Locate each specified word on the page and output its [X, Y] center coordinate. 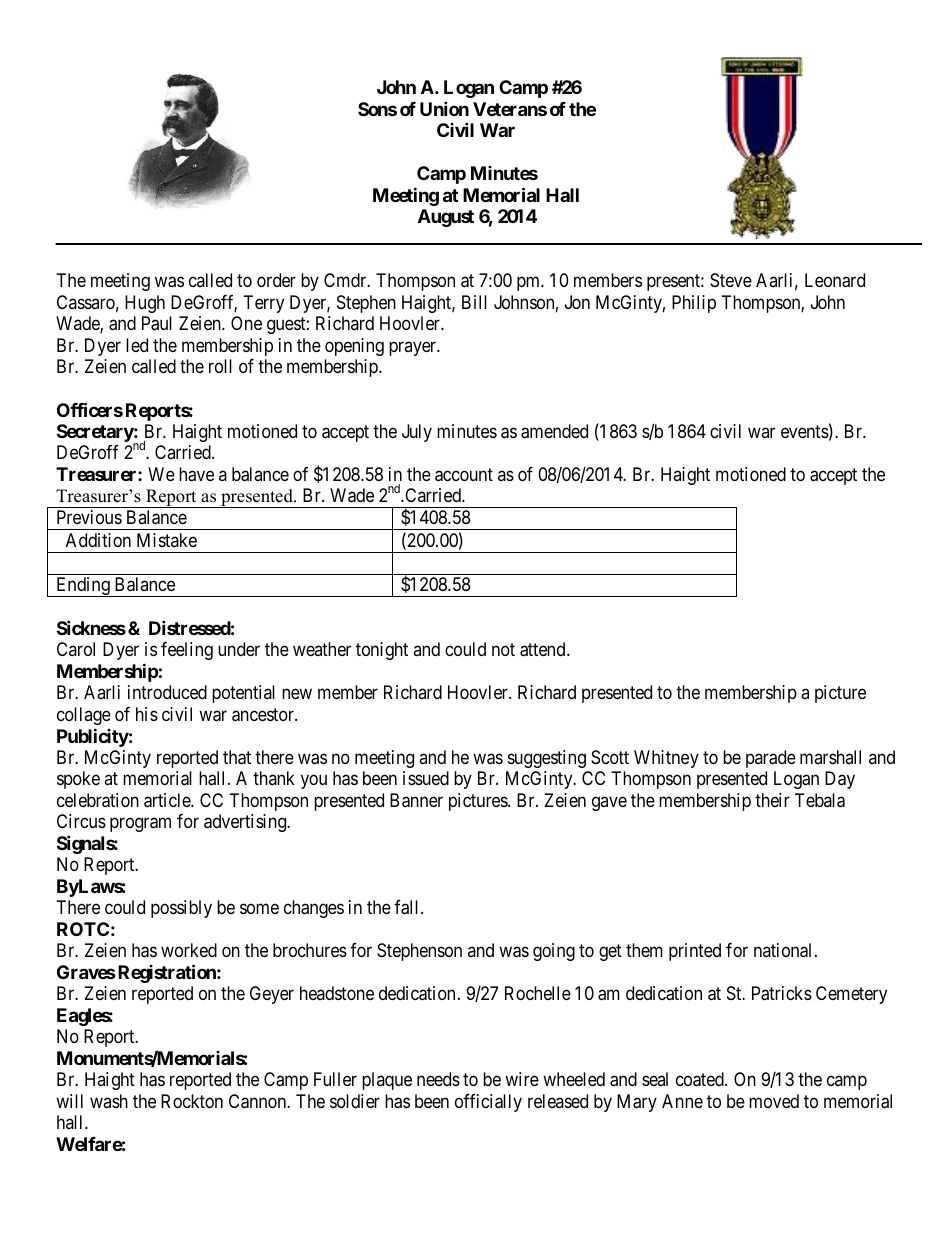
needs [438, 1079]
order [276, 280]
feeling [187, 651]
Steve [731, 280]
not [503, 650]
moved [774, 1101]
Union [444, 108]
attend [544, 649]
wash [109, 1101]
